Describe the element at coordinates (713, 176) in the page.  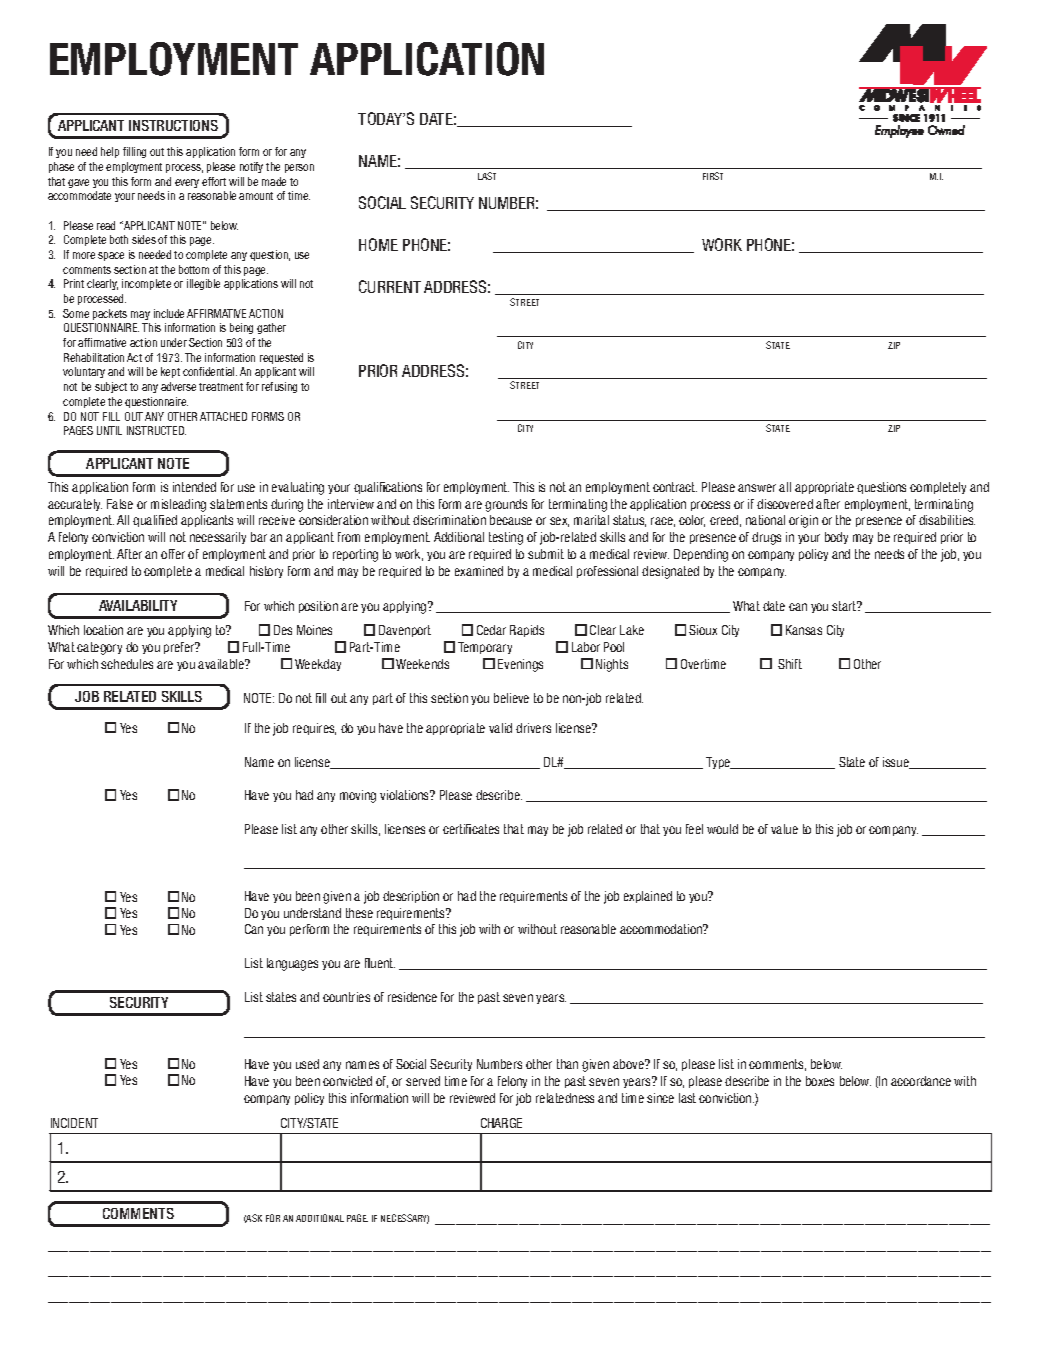
I see `FIRST` at that location.
